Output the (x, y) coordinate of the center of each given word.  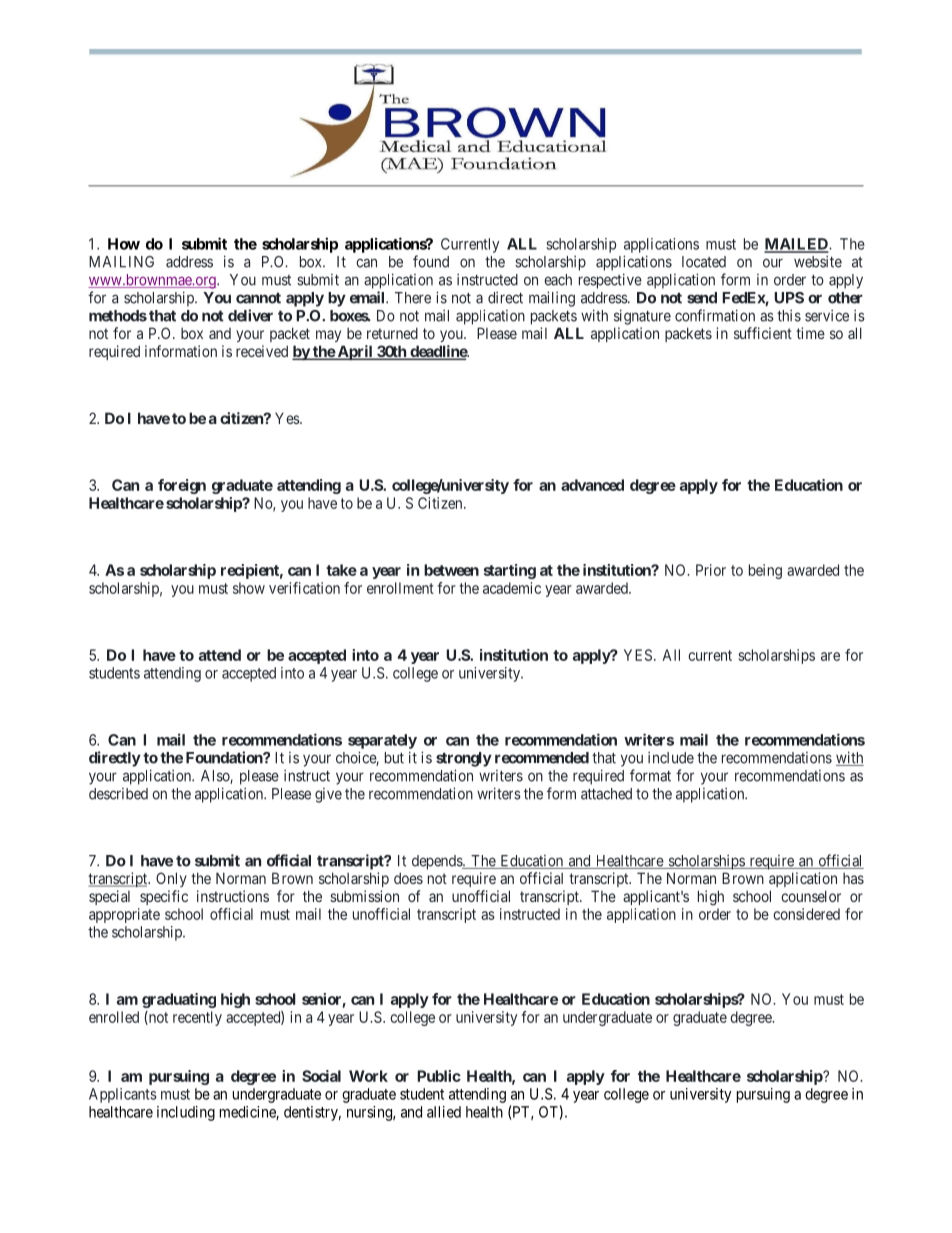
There (413, 298)
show (249, 588)
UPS (789, 298)
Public (439, 1076)
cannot (258, 298)
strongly (464, 759)
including (186, 1113)
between (451, 570)
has (853, 878)
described (118, 794)
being (765, 571)
